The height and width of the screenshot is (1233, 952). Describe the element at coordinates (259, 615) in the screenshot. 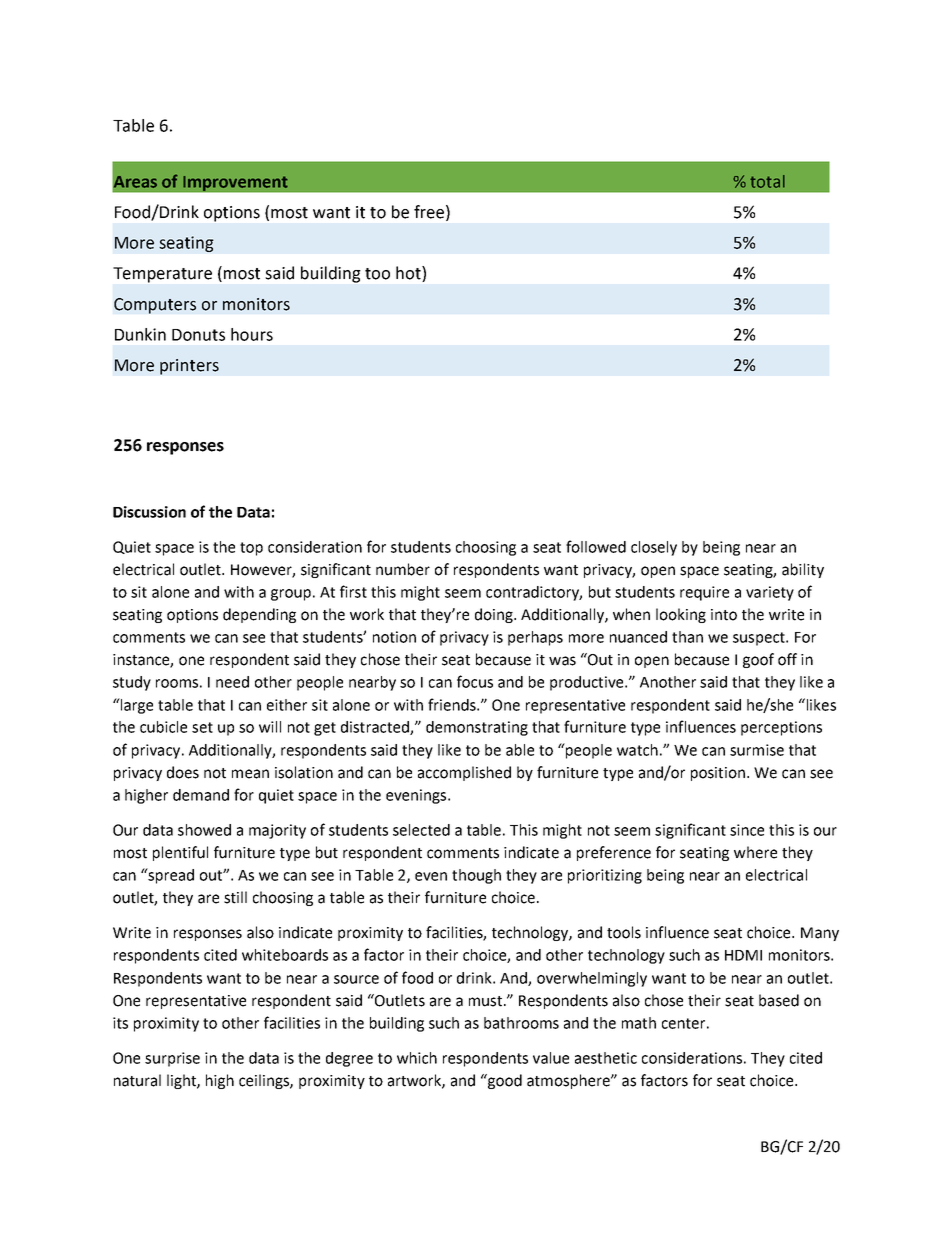

I see `depending` at that location.
